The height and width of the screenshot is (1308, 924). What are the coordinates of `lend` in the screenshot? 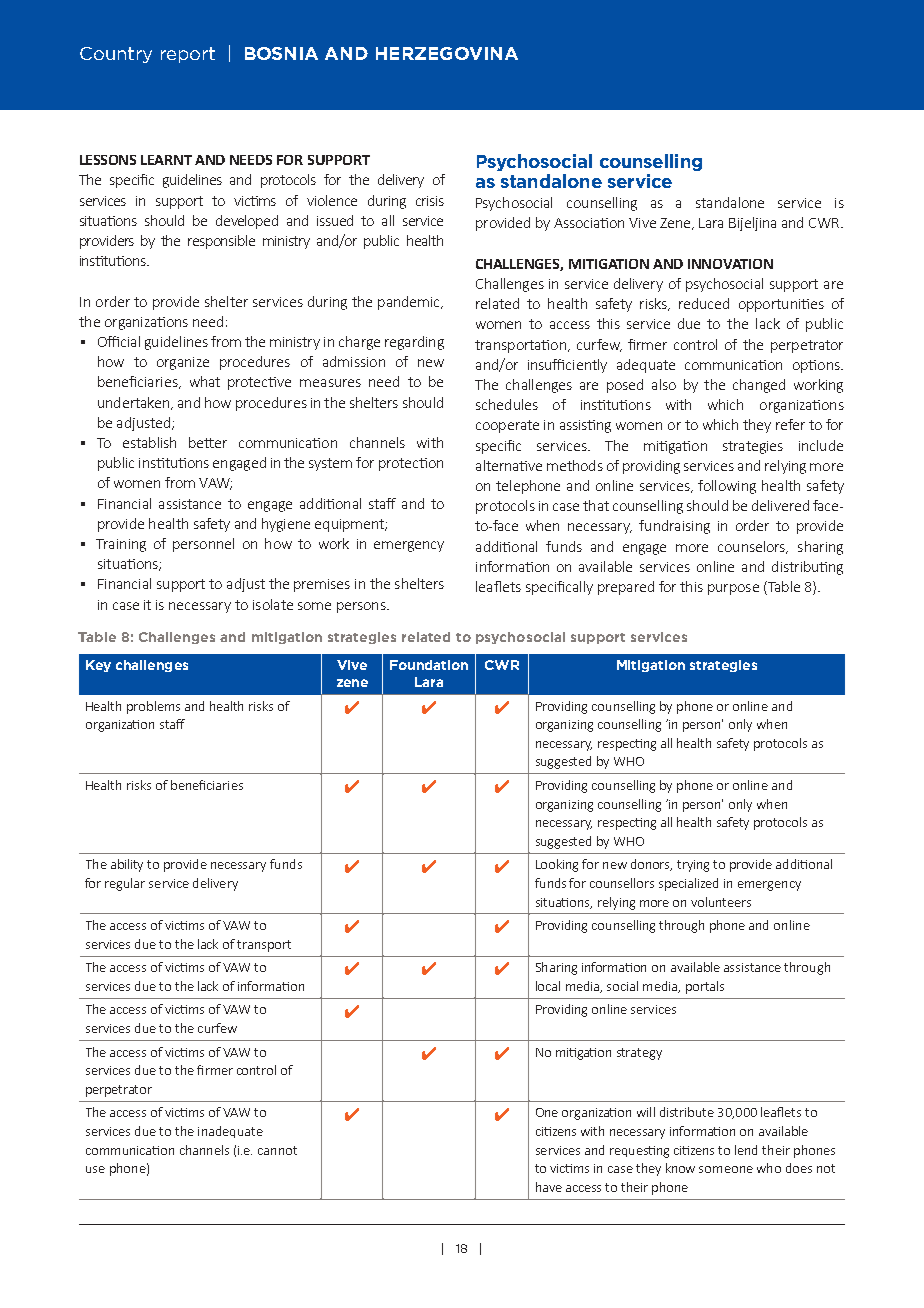 It's located at (746, 1150).
